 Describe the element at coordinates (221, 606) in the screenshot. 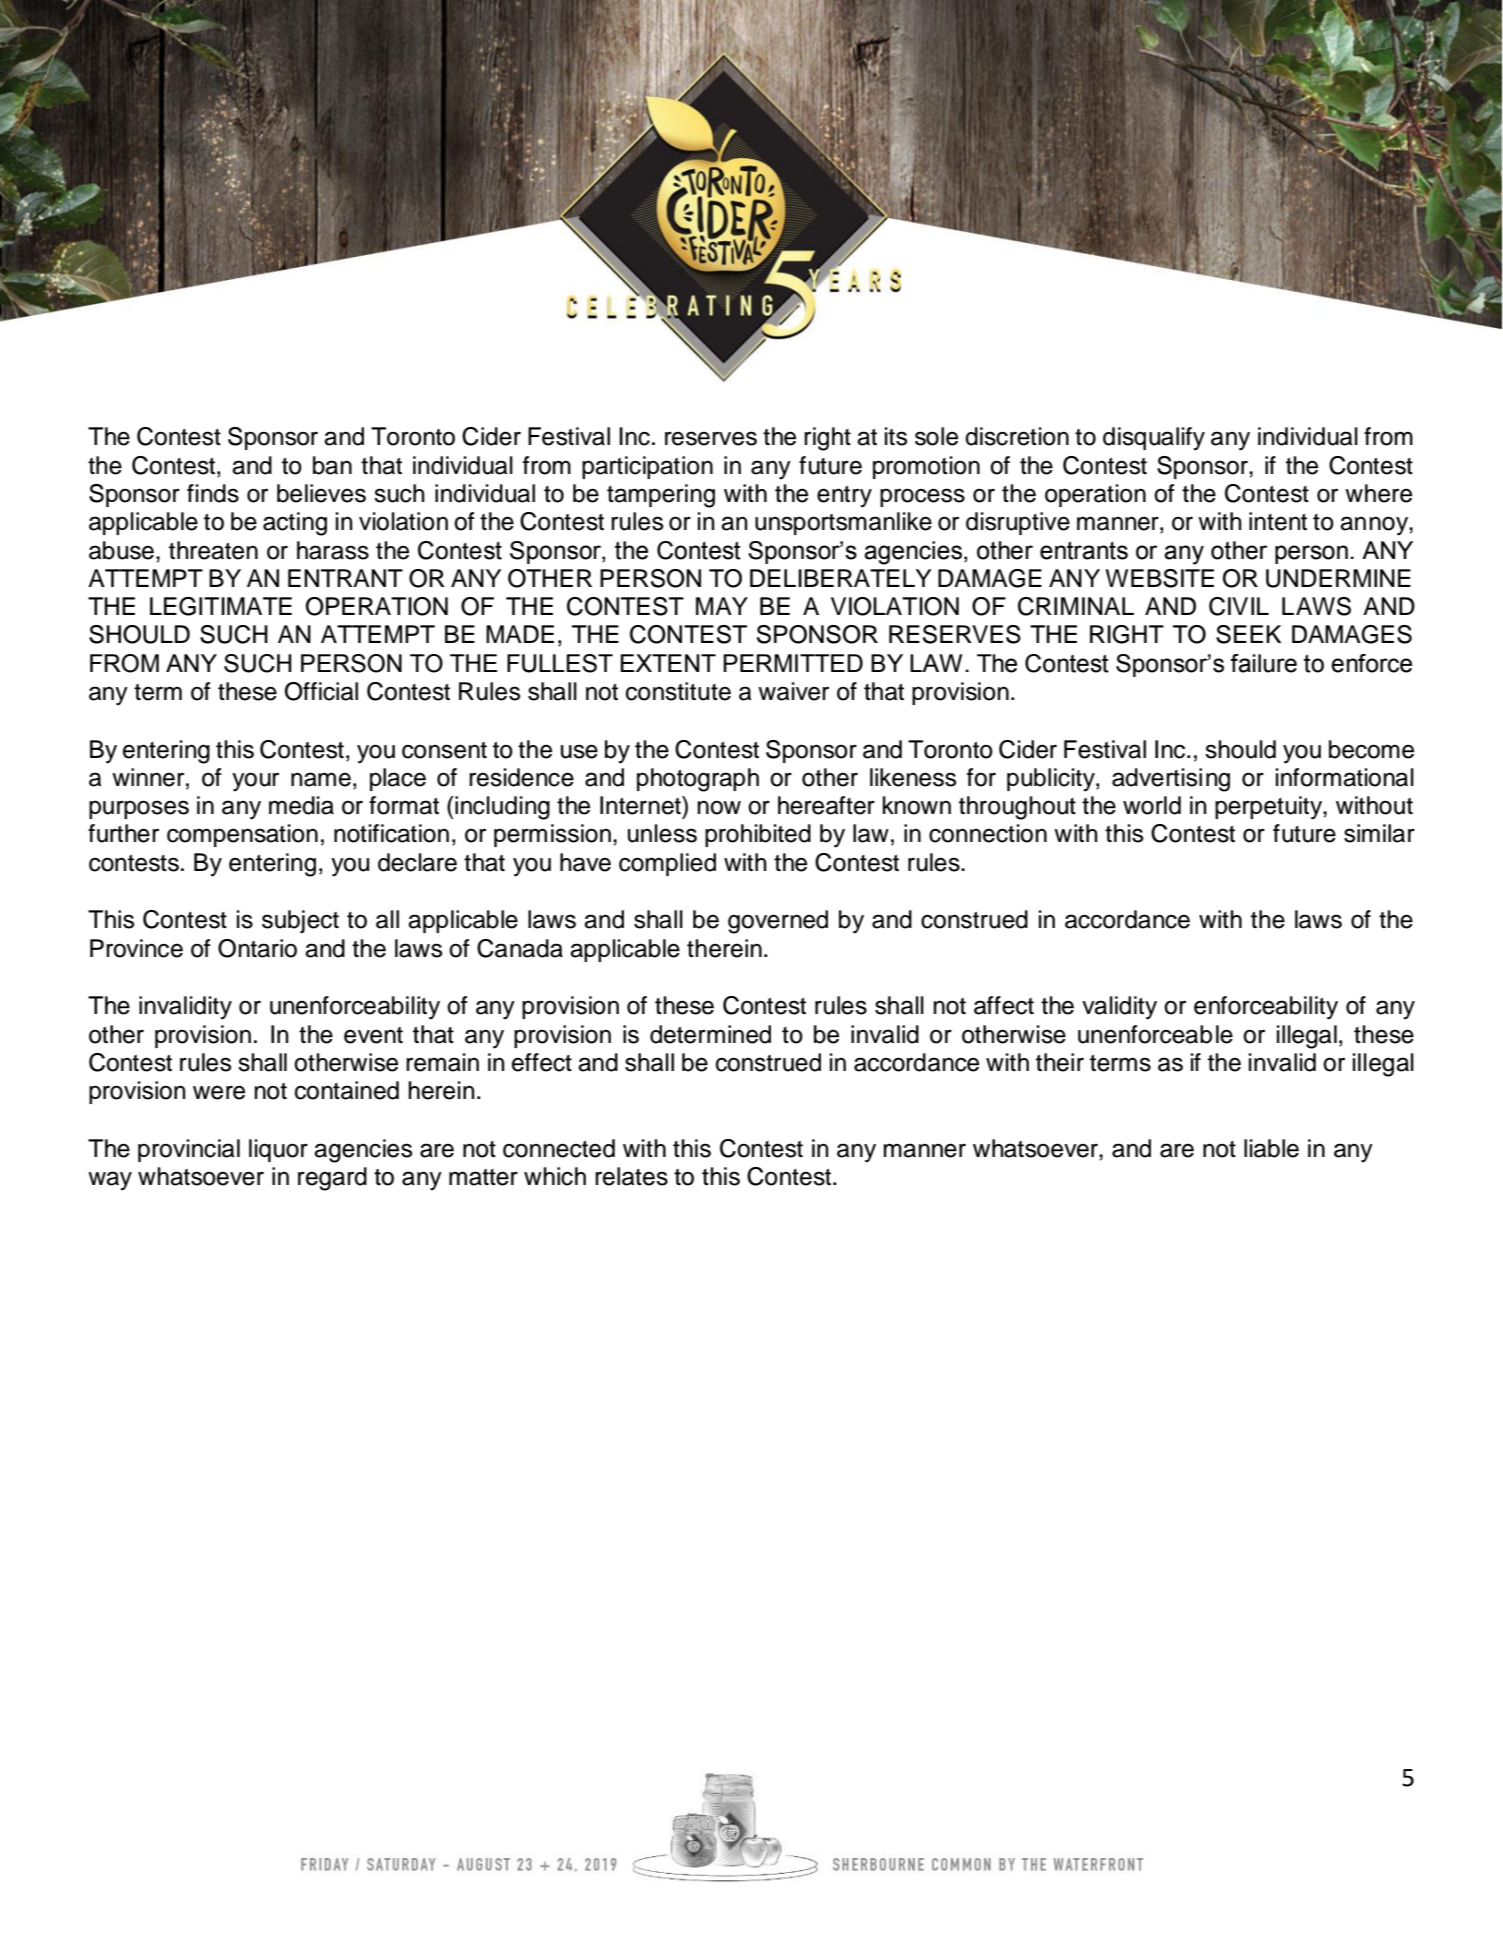

I see `LEGITIMATE` at that location.
